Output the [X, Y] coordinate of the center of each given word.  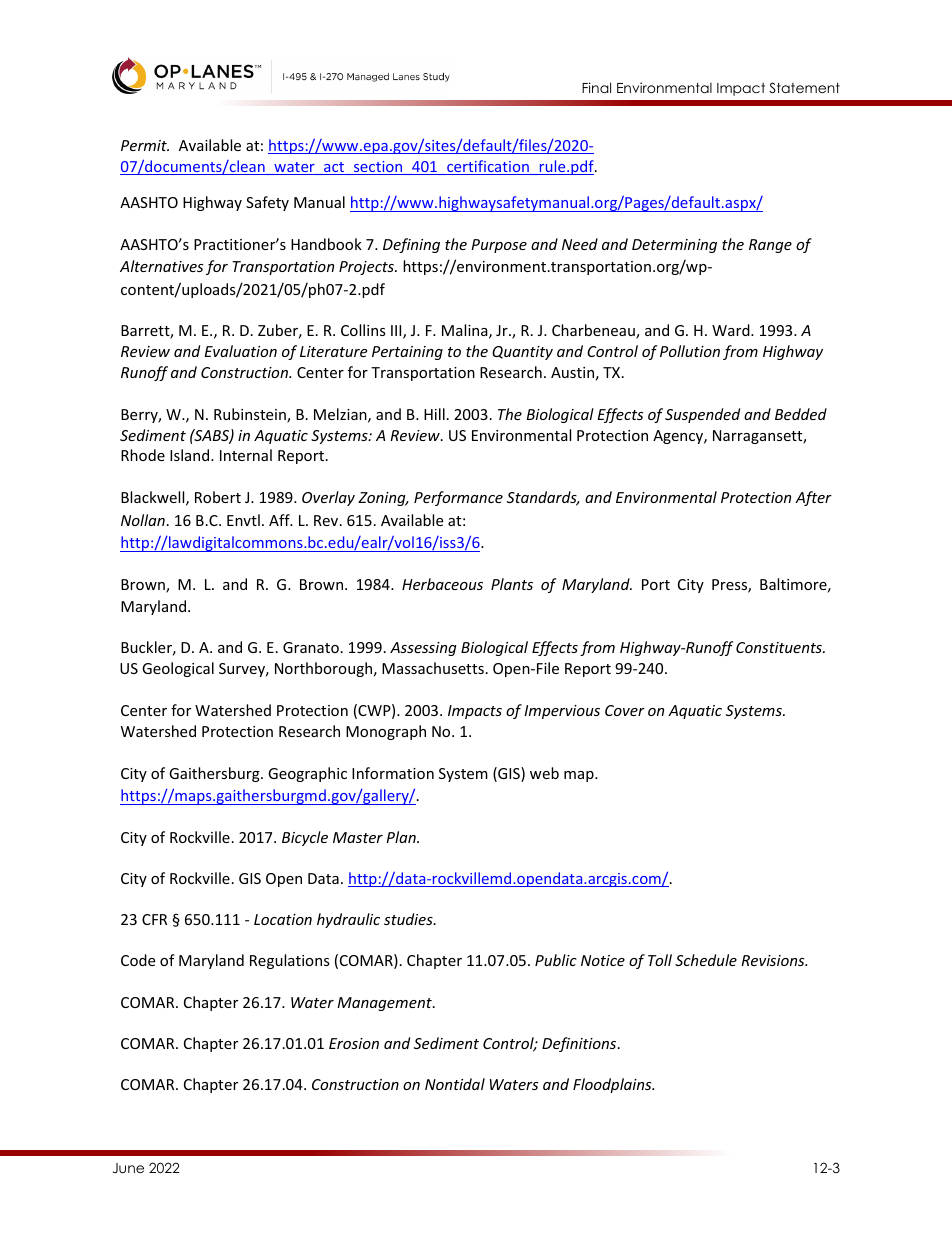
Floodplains [613, 1085]
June [128, 1168]
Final [596, 87]
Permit [145, 145]
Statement [804, 88]
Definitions [580, 1044]
